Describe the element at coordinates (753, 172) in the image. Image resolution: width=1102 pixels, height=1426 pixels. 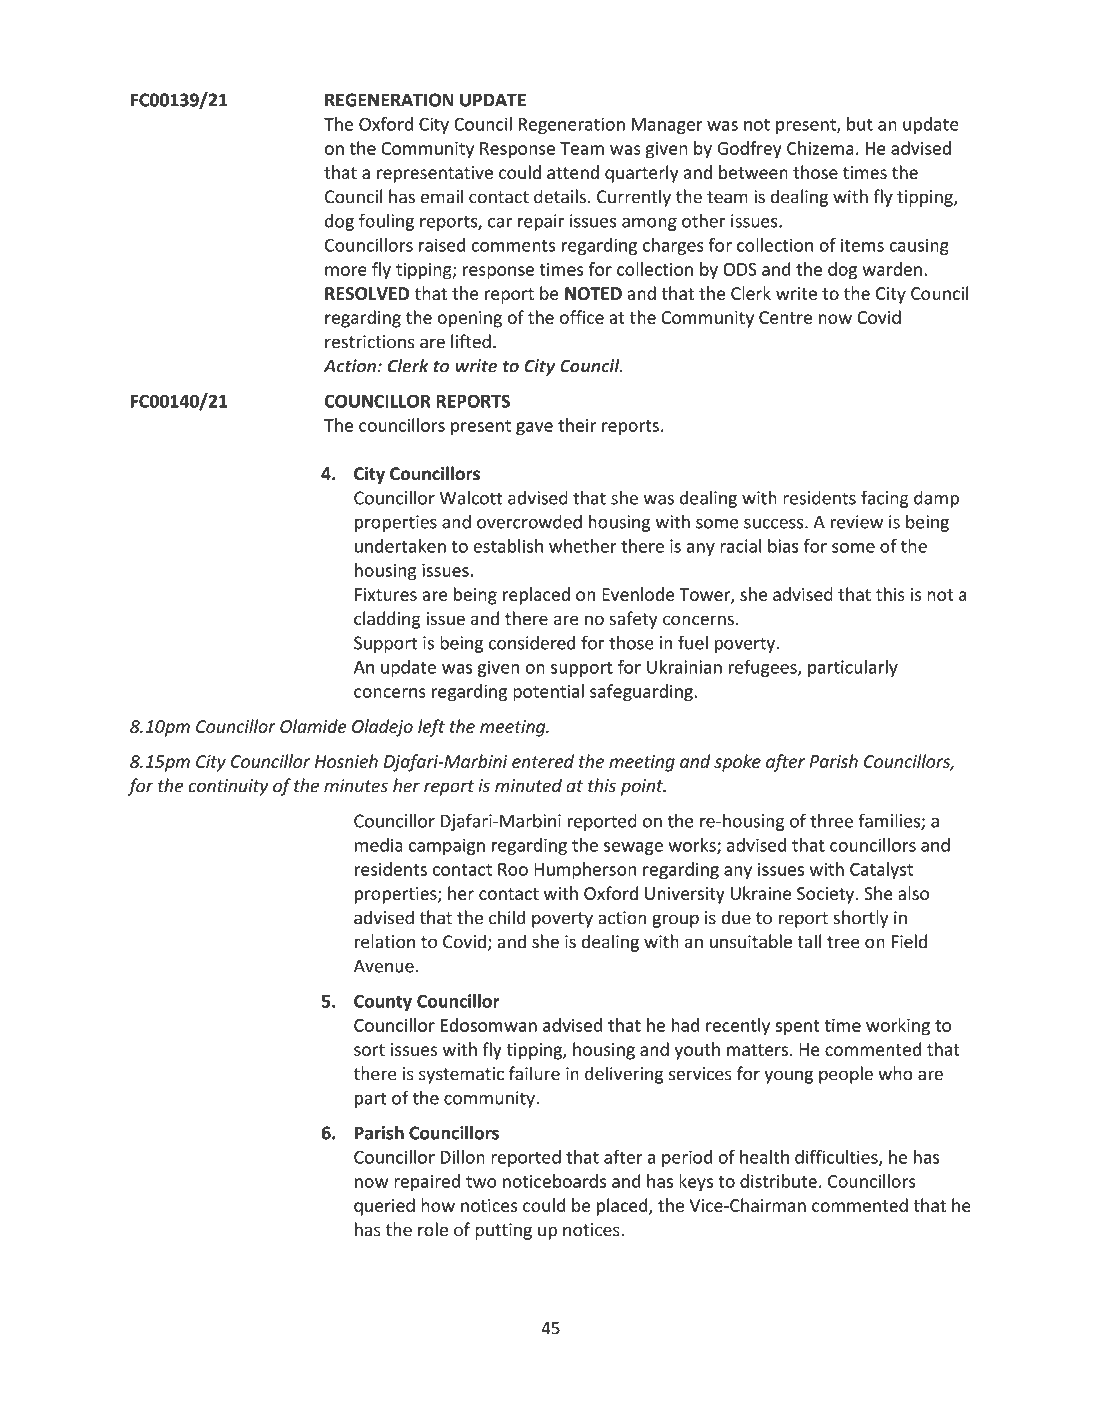
I see `between` at that location.
